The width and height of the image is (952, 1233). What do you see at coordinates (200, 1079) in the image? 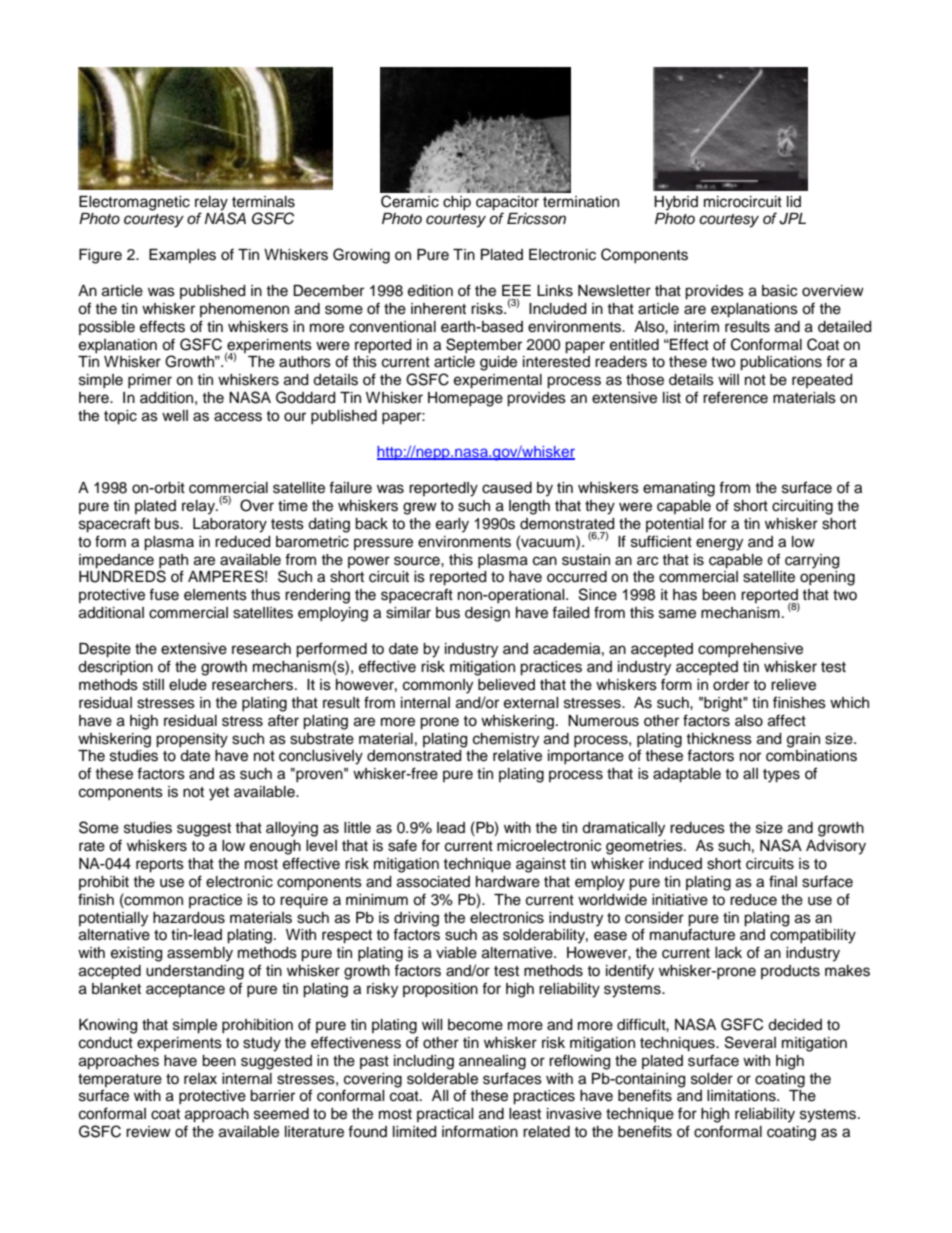
I see `relax` at bounding box center [200, 1079].
